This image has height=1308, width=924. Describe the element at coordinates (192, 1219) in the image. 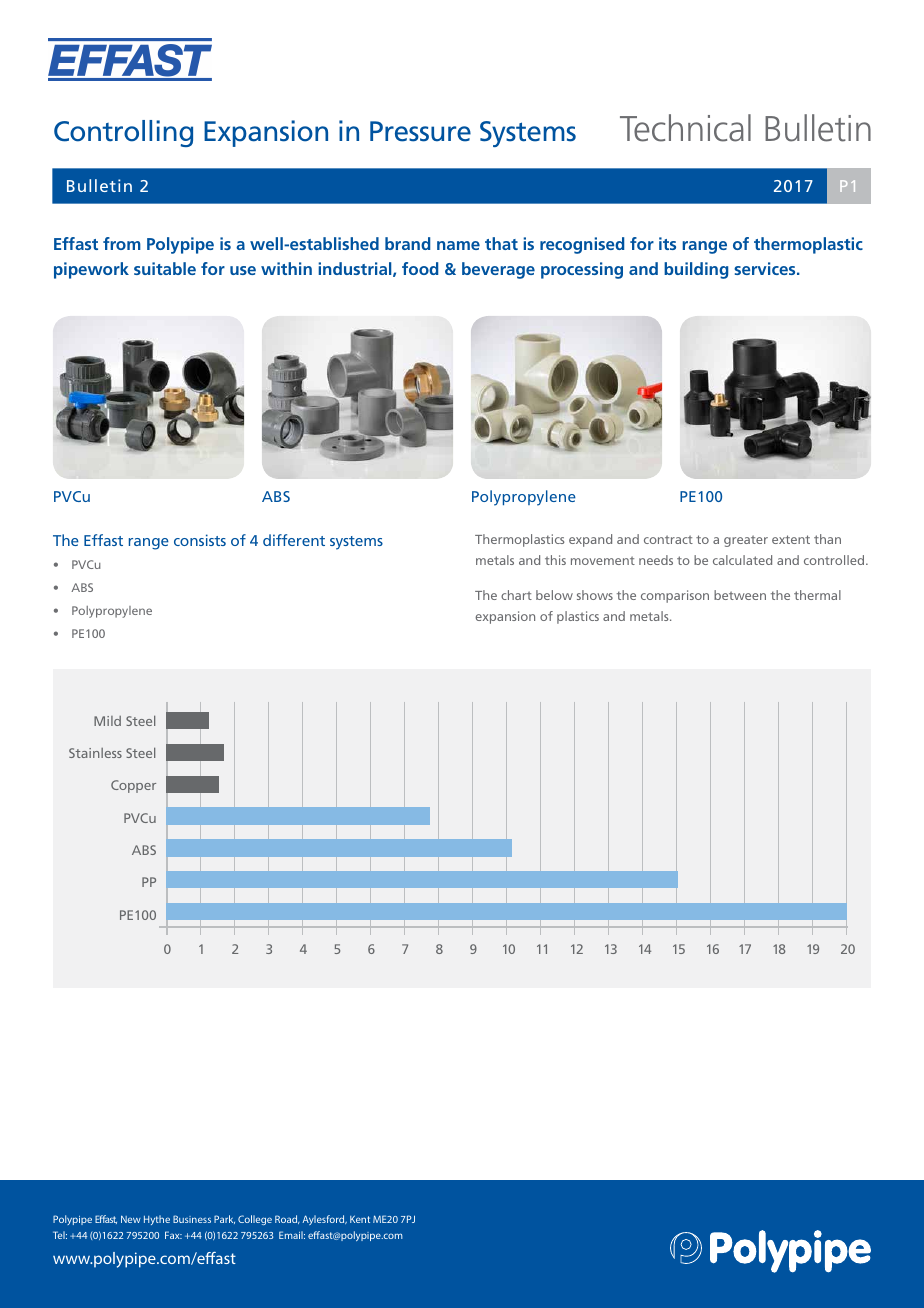

I see `Business` at that location.
